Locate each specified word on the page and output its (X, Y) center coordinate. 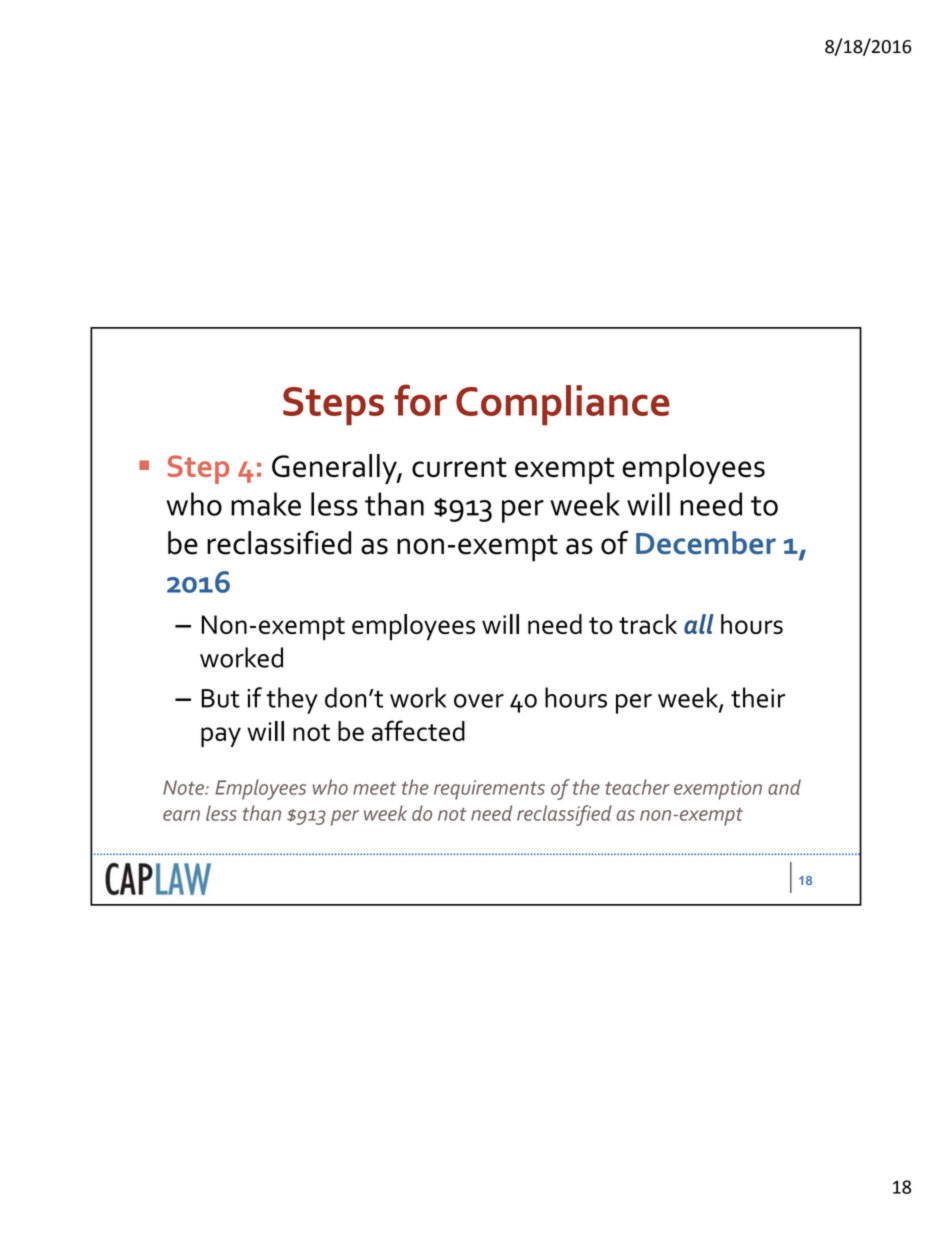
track (648, 624)
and (784, 787)
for (420, 400)
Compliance (563, 405)
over (479, 701)
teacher (637, 787)
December (706, 543)
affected (418, 730)
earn (181, 815)
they (292, 700)
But (220, 698)
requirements (489, 790)
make (266, 504)
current (459, 467)
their (758, 697)
